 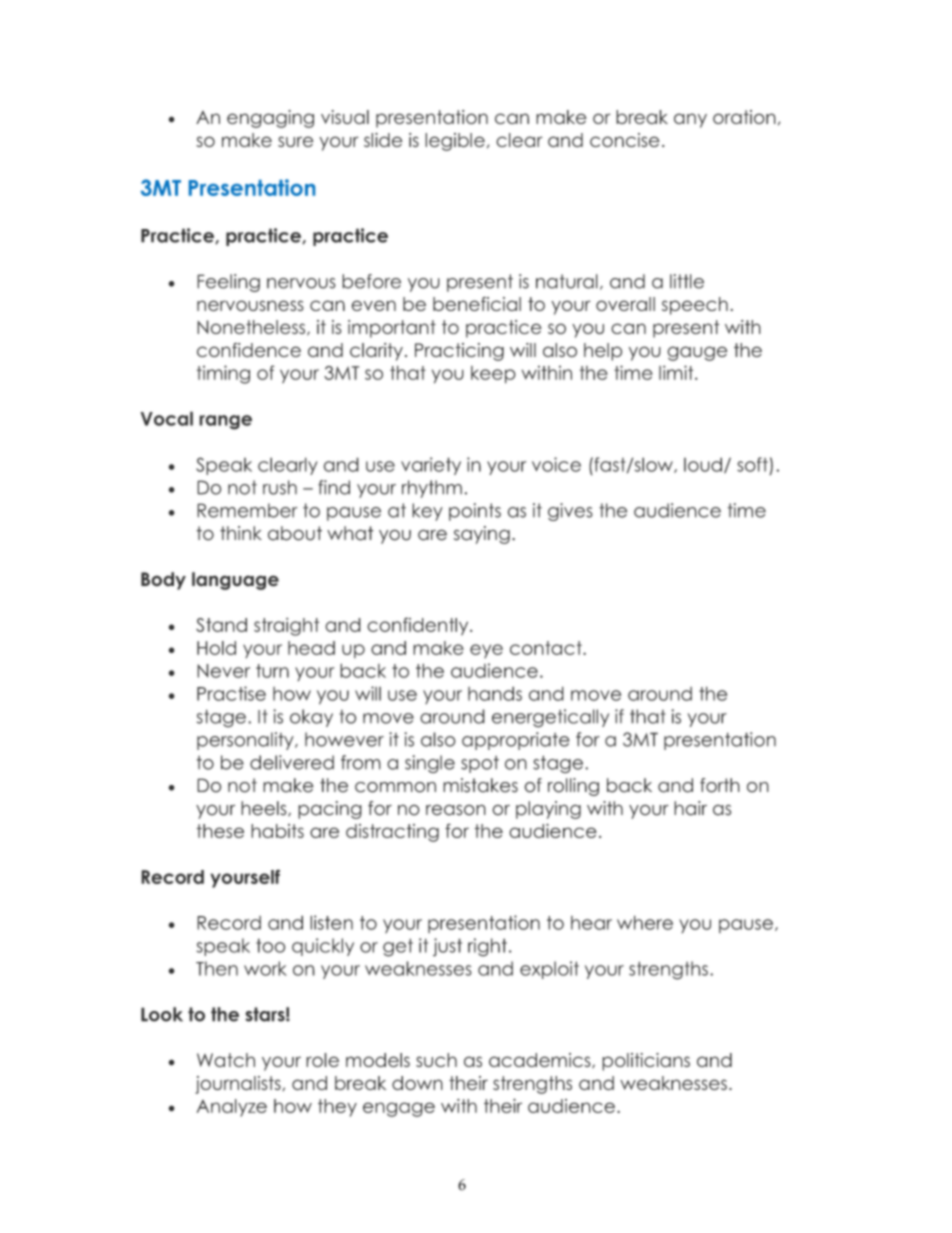 What do you see at coordinates (690, 120) in the screenshot?
I see `any` at bounding box center [690, 120].
